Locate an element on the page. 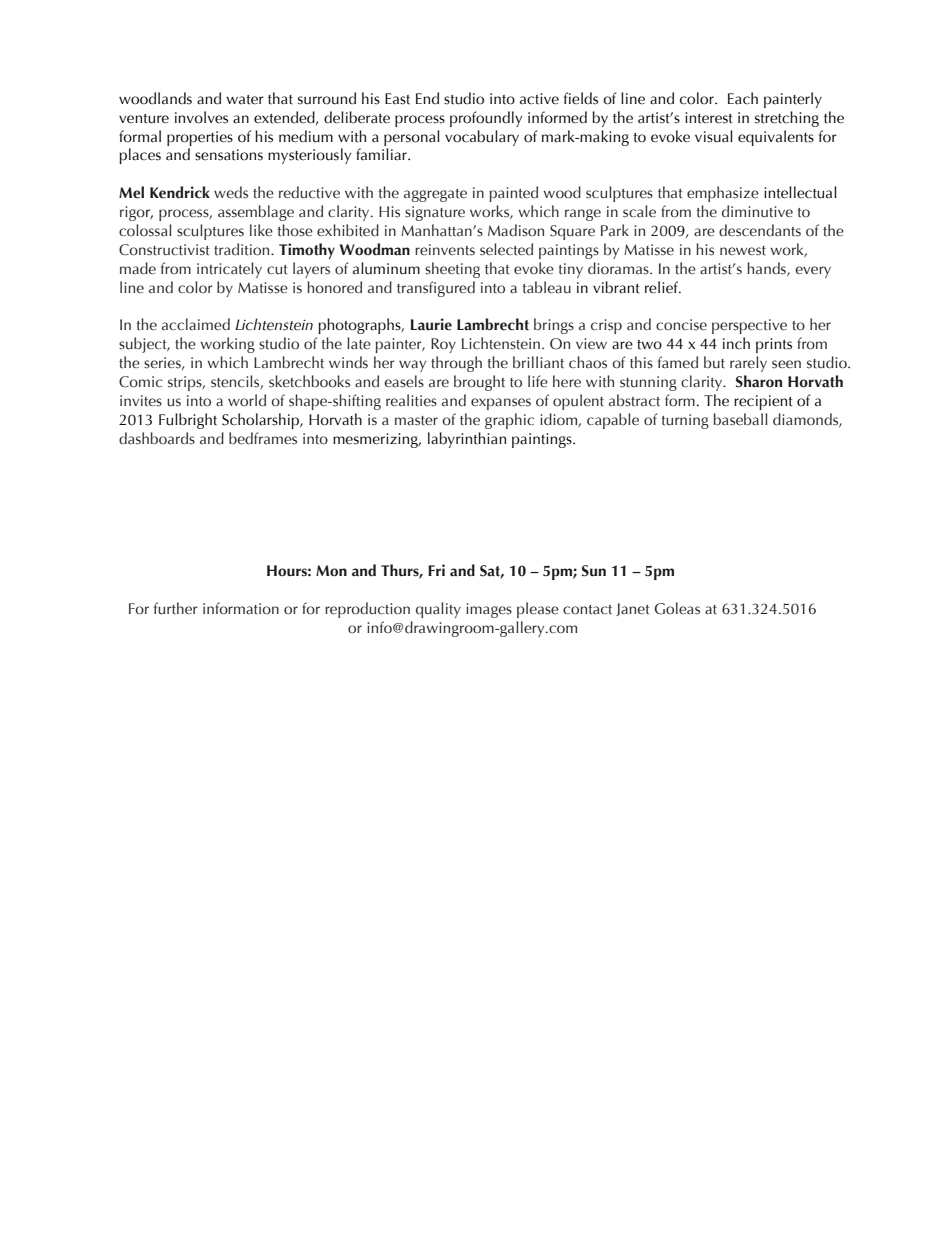 Image resolution: width=952 pixels, height=1233 pixels. profoundly is located at coordinates (486, 119).
